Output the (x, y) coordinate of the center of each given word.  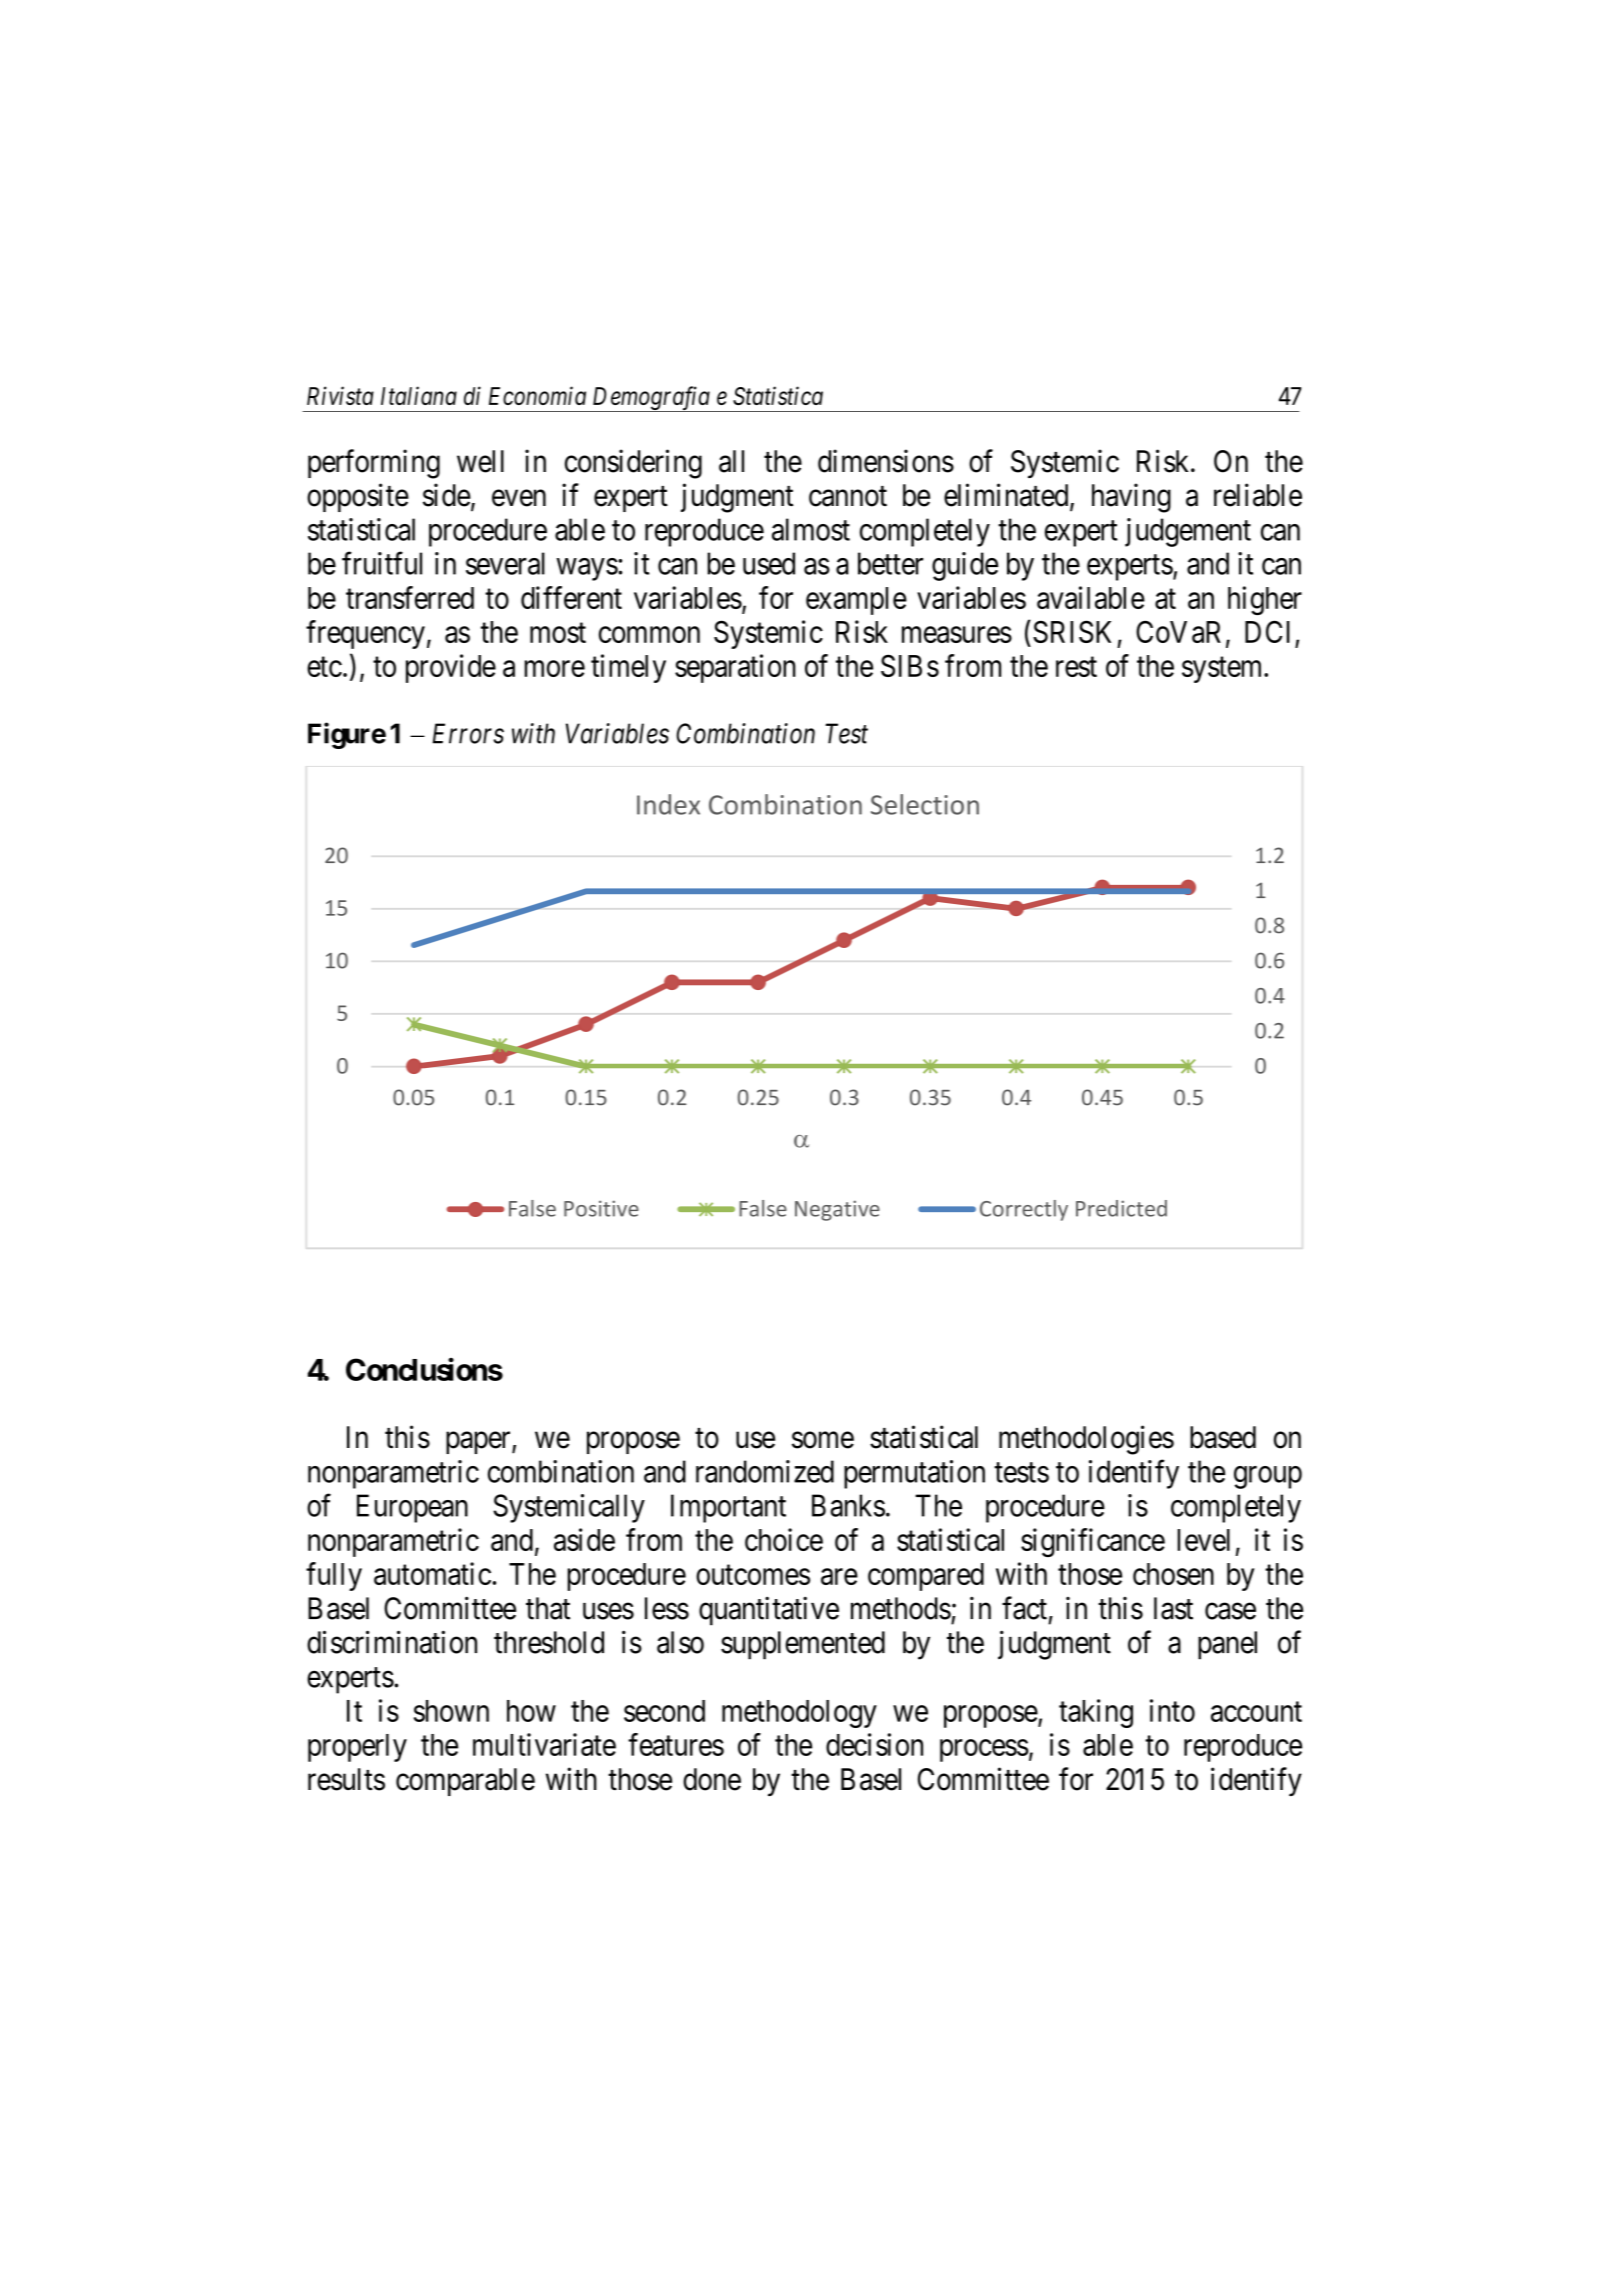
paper (479, 1443)
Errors (468, 733)
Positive (601, 1208)
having (1131, 498)
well (480, 461)
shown (451, 1711)
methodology (799, 1714)
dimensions (886, 461)
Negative (837, 1210)
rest (1076, 667)
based (1223, 1437)
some (823, 1440)
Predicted (1121, 1208)
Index (668, 804)
